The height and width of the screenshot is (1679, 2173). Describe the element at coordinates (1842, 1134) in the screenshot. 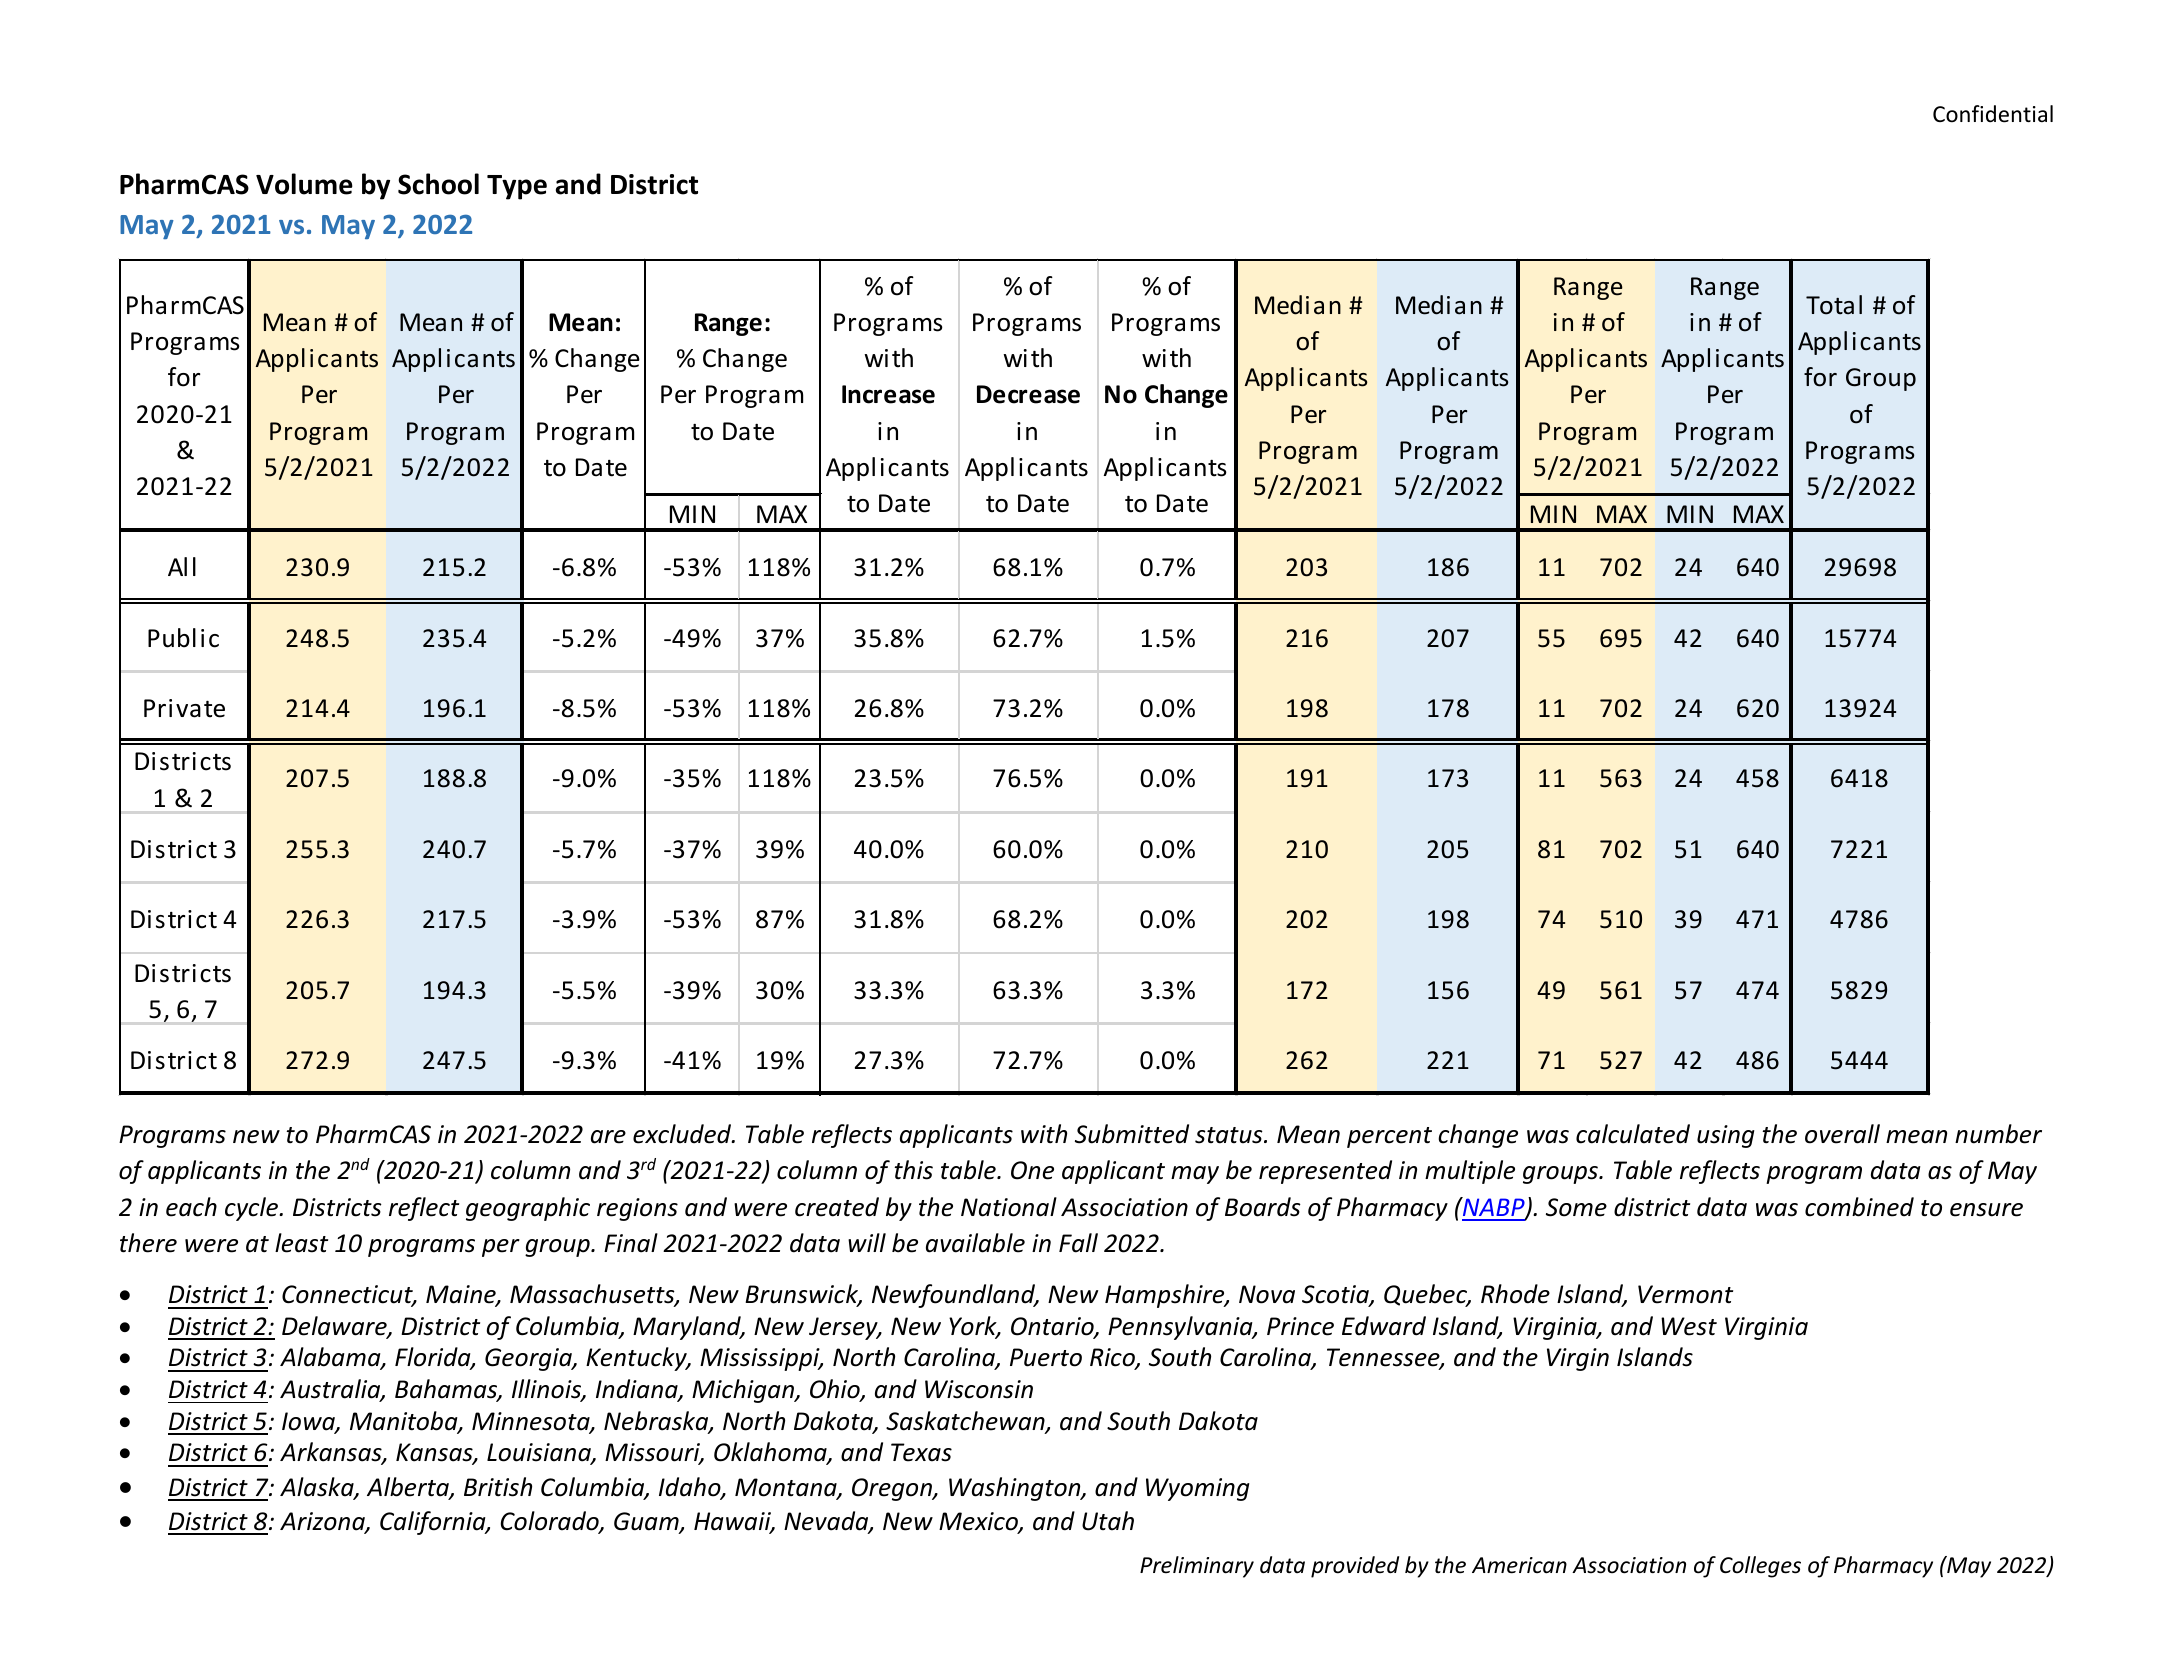

I see `overall` at that location.
